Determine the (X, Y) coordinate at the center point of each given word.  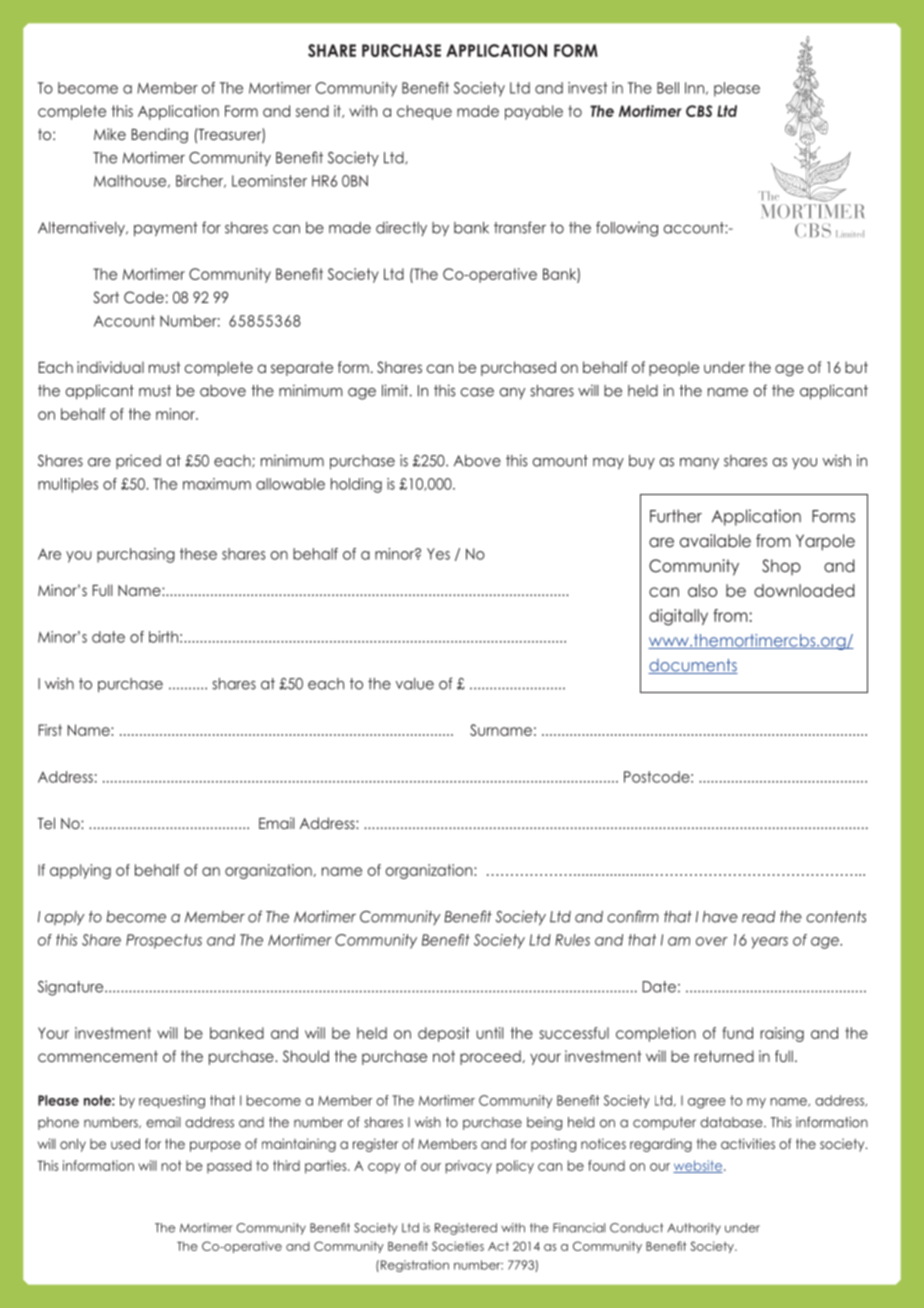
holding (356, 485)
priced (138, 461)
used (125, 1143)
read (758, 917)
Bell (668, 88)
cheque (424, 112)
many (699, 463)
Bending (160, 135)
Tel (46, 823)
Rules (572, 940)
